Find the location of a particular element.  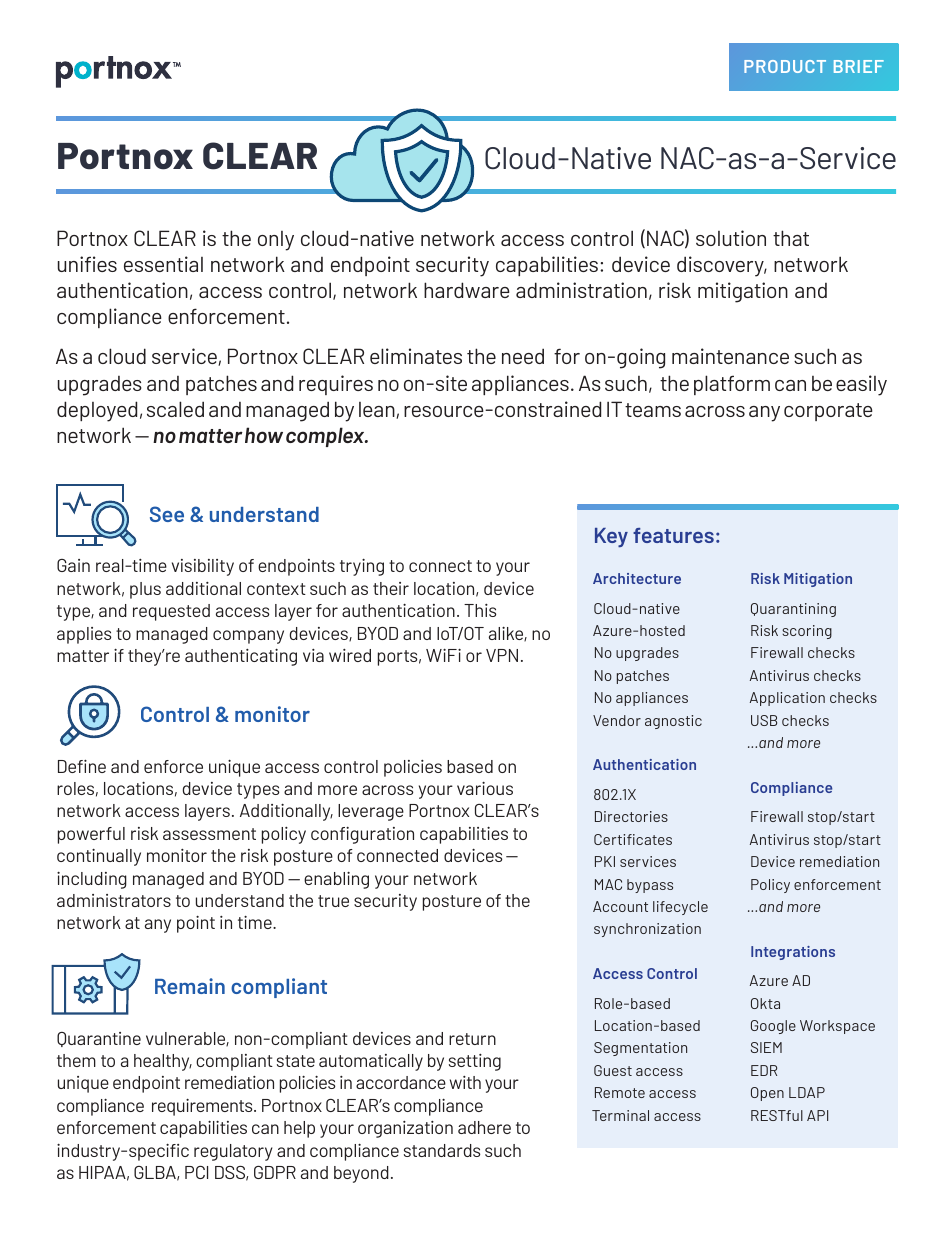

This is located at coordinates (480, 610).
